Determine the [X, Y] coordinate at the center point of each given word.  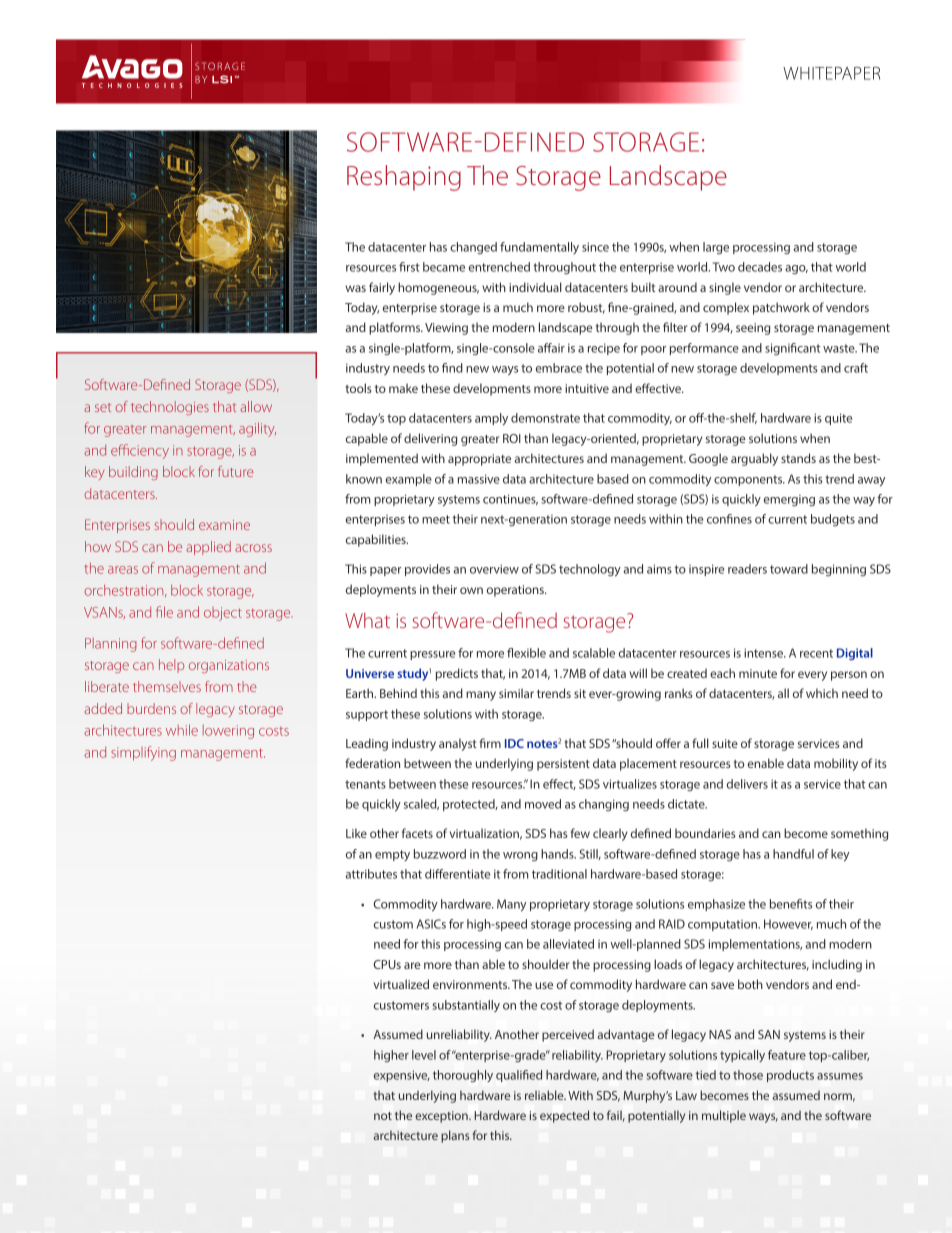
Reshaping [404, 178]
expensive [402, 1076]
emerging [789, 501]
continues [510, 499]
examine [224, 525]
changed [473, 248]
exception [442, 1117]
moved [543, 804]
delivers [747, 784]
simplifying [143, 753]
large [716, 248]
